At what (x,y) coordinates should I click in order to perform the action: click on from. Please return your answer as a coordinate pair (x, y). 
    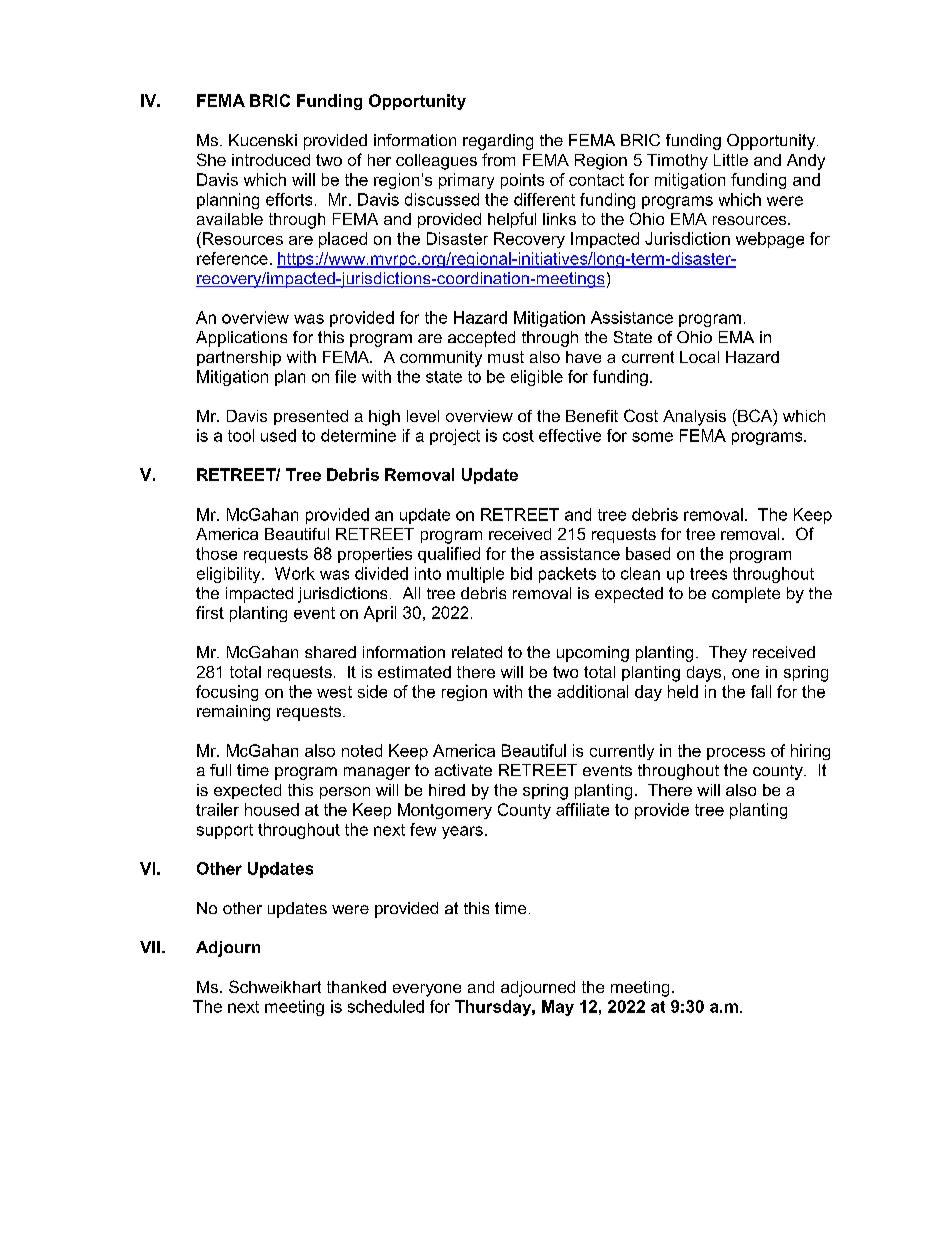
    Looking at the image, I should click on (498, 159).
